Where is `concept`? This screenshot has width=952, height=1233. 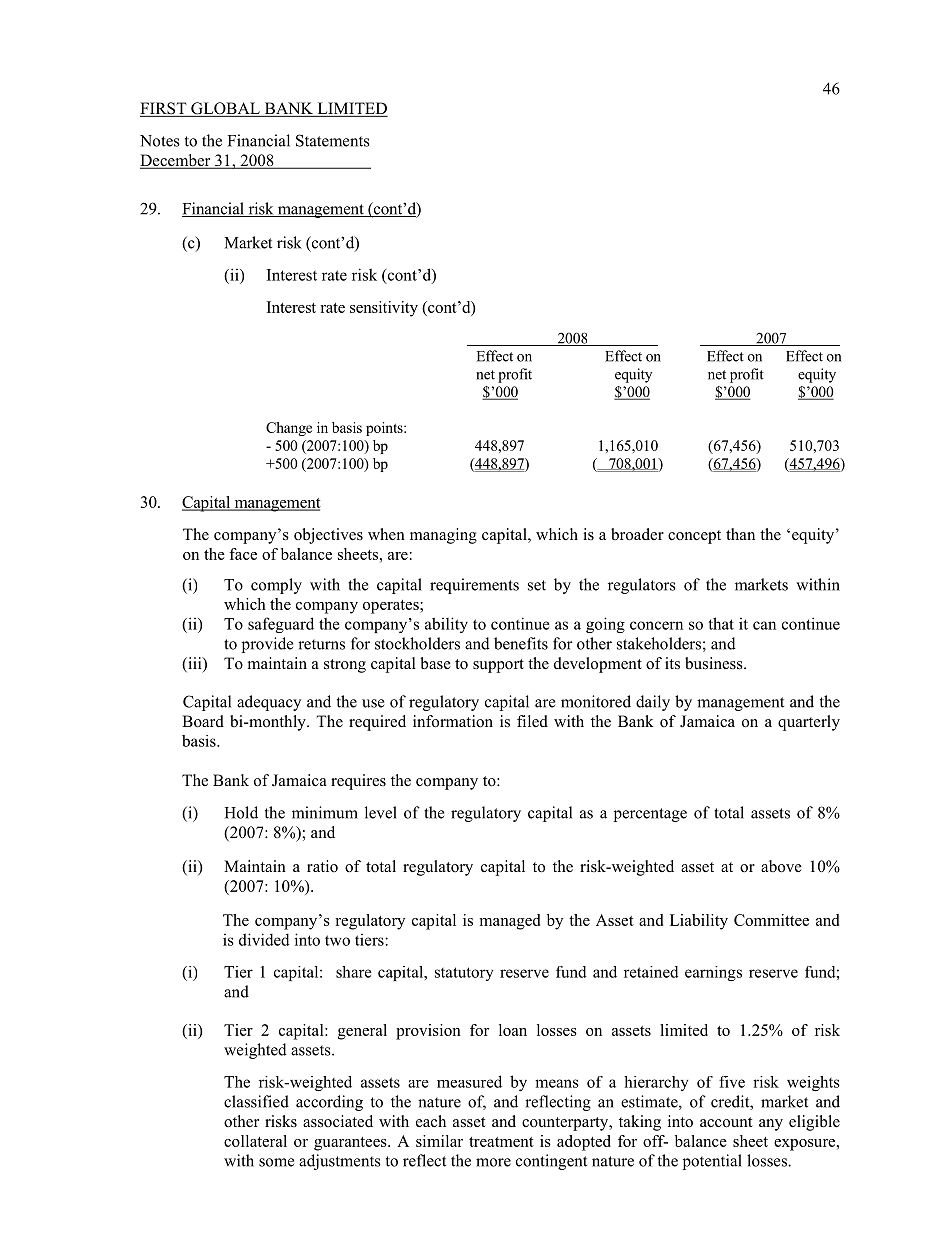 concept is located at coordinates (694, 537).
